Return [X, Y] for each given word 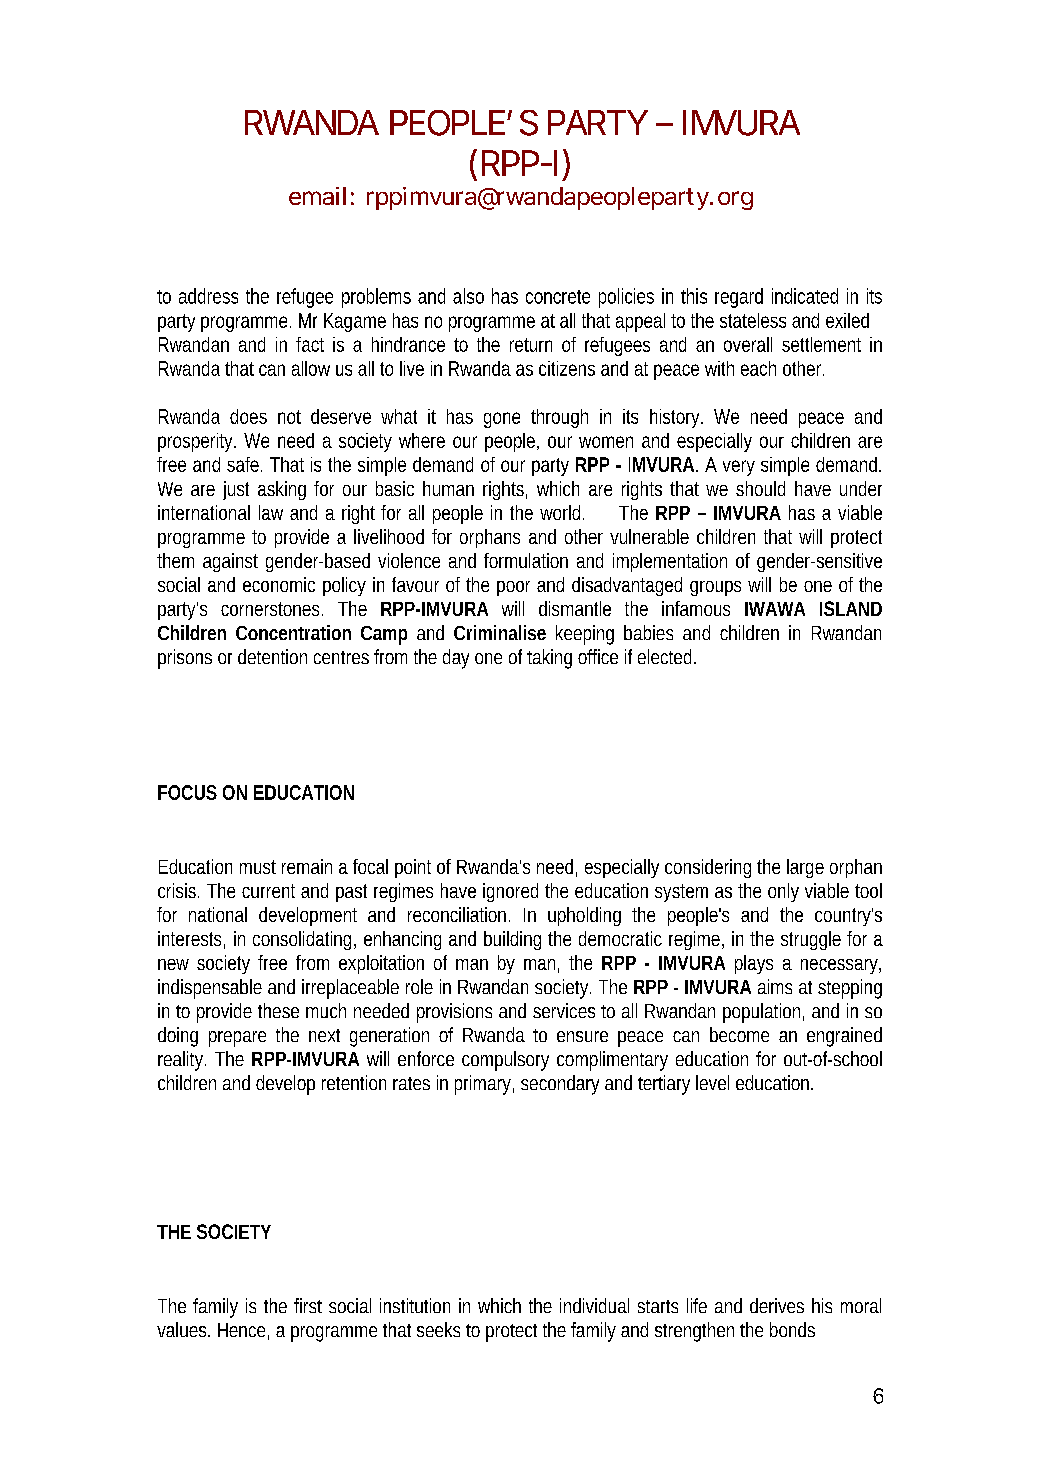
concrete [558, 297]
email [317, 196]
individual [594, 1305]
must [258, 867]
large [805, 868]
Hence [241, 1330]
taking [549, 659]
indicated [805, 296]
